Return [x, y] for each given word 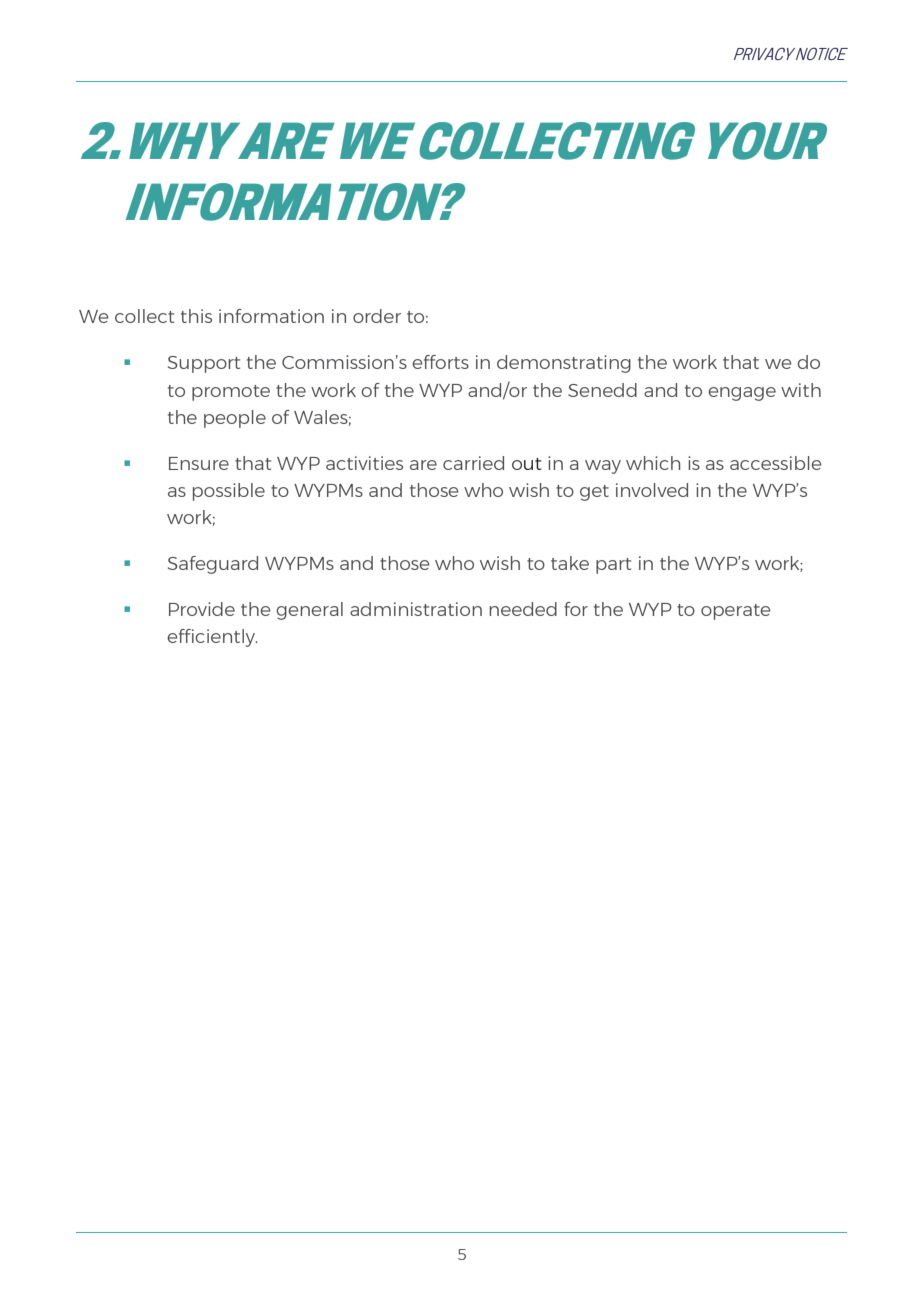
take [570, 563]
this [196, 316]
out [527, 464]
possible [229, 492]
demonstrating [564, 364]
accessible [775, 463]
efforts [440, 362]
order [377, 316]
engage [742, 394]
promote [231, 393]
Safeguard [213, 565]
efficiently [212, 638]
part [613, 566]
